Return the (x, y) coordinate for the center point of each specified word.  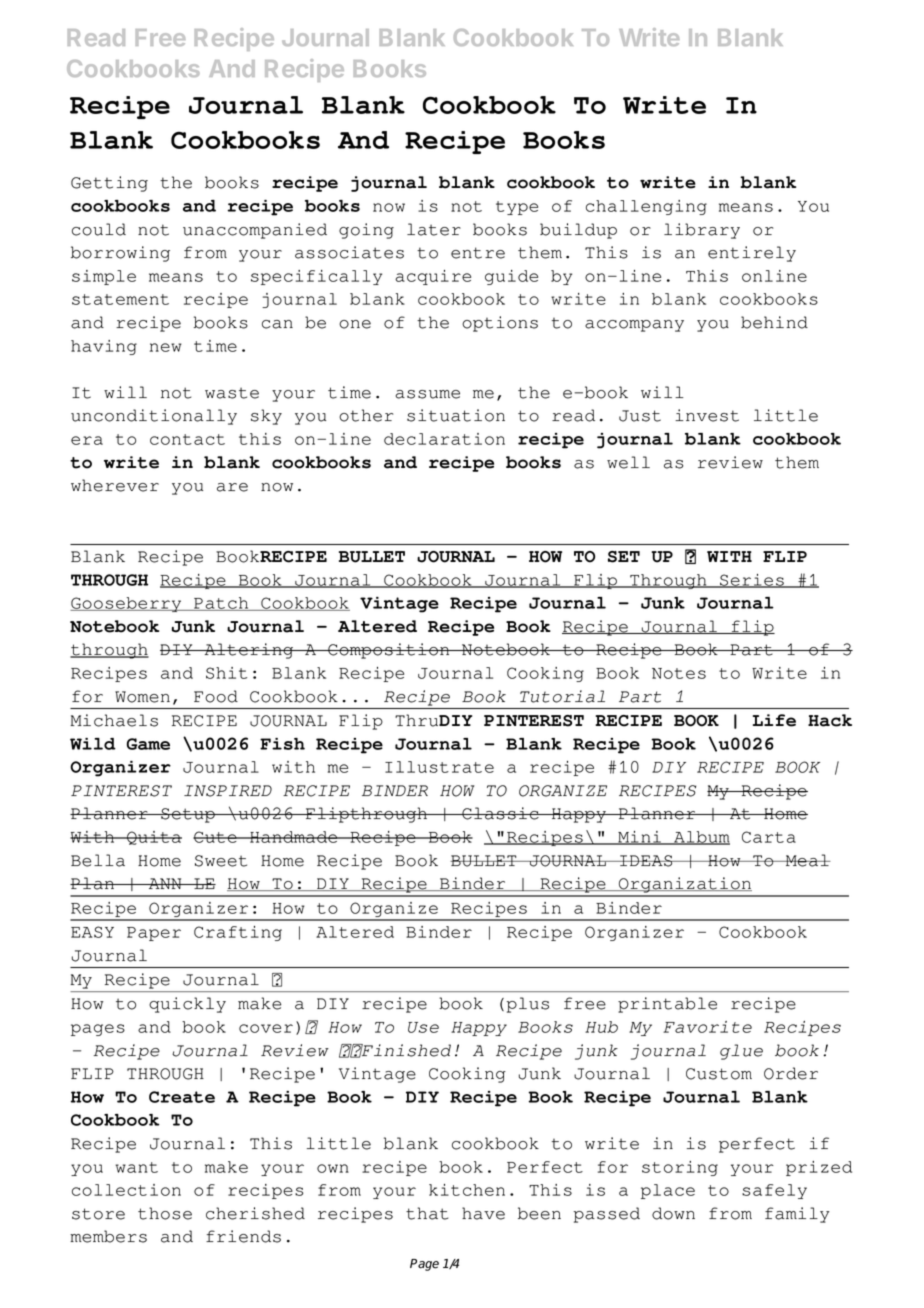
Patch (221, 604)
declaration (444, 439)
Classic (500, 813)
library (702, 231)
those (165, 1213)
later (434, 229)
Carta (769, 837)
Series (752, 581)
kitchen (467, 1190)
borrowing (120, 254)
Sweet (221, 861)
